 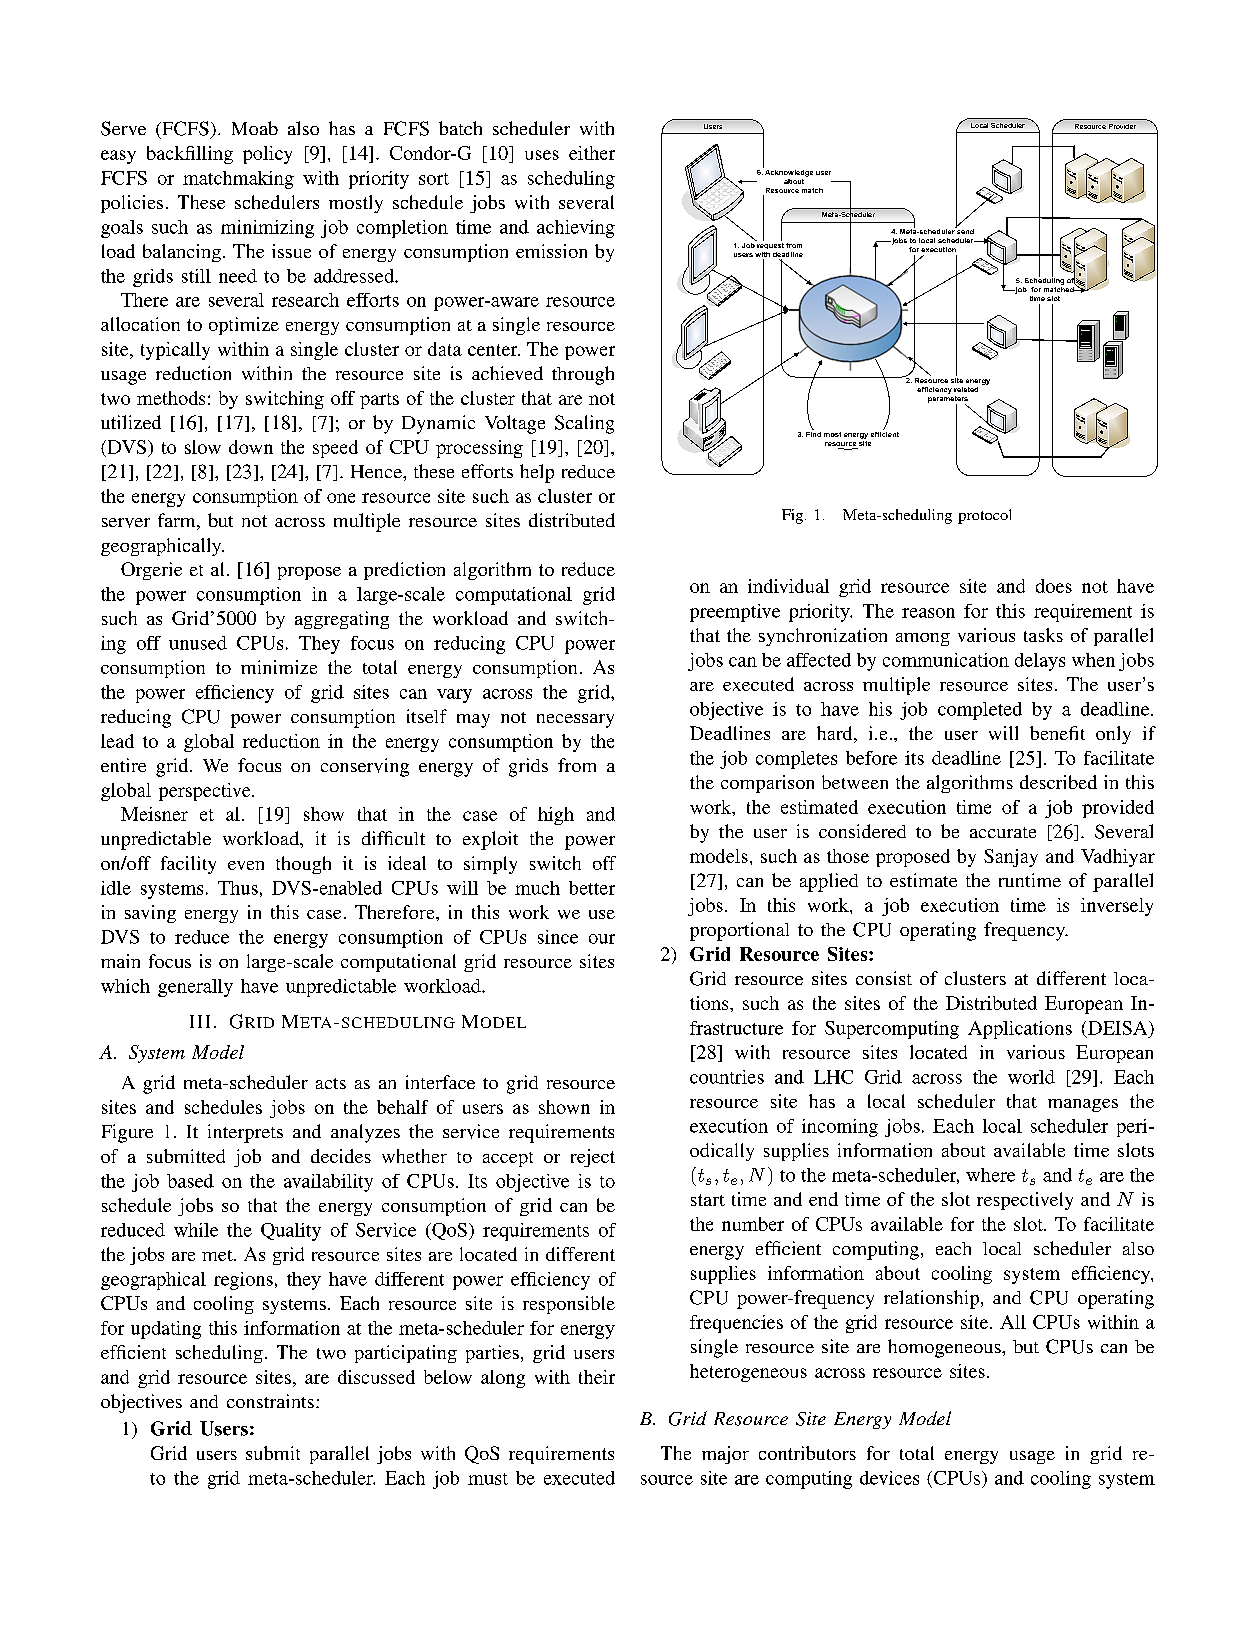 I want to click on protocol, so click(x=984, y=516).
